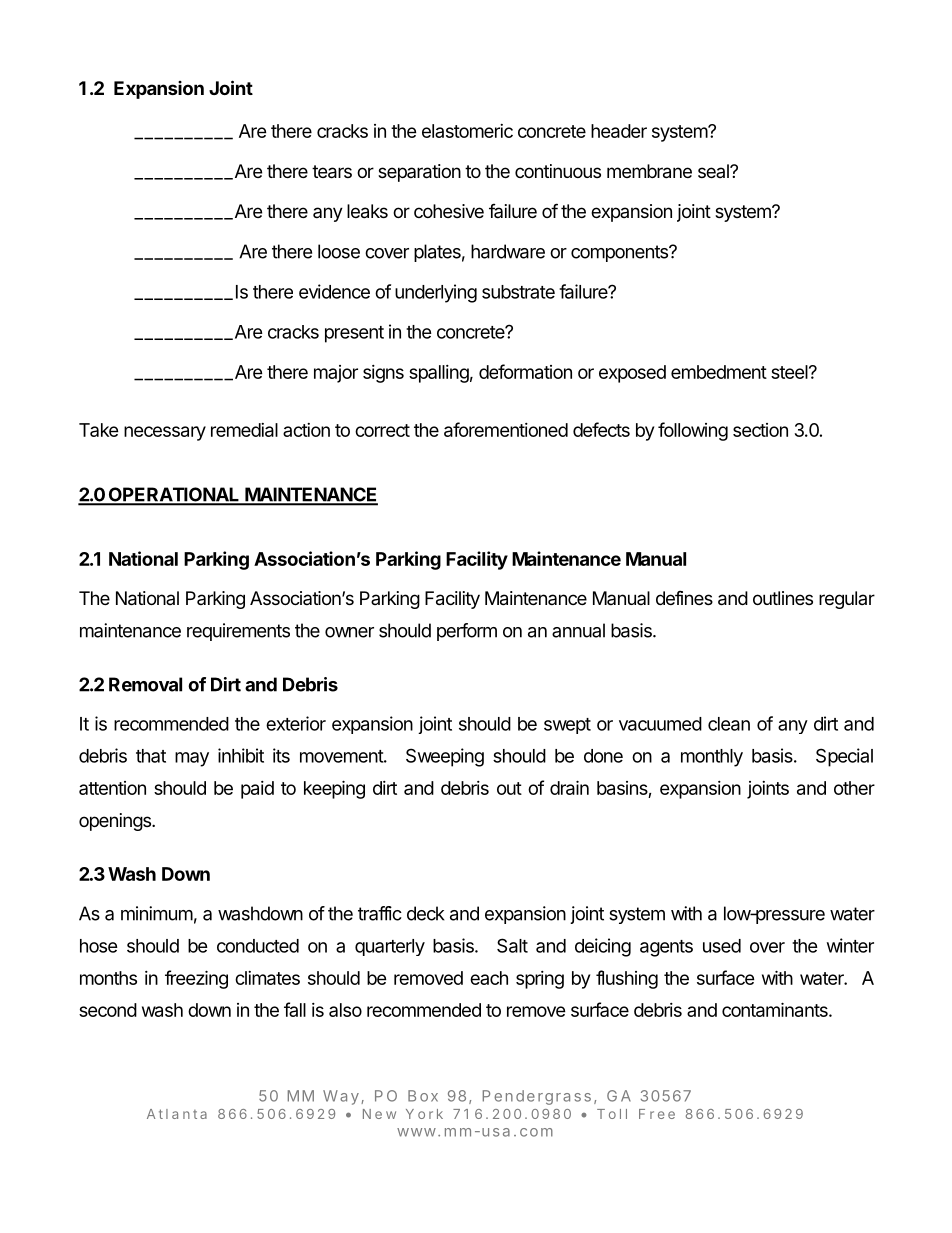 The height and width of the page is (1233, 952). What do you see at coordinates (854, 788) in the page?
I see `other` at bounding box center [854, 788].
